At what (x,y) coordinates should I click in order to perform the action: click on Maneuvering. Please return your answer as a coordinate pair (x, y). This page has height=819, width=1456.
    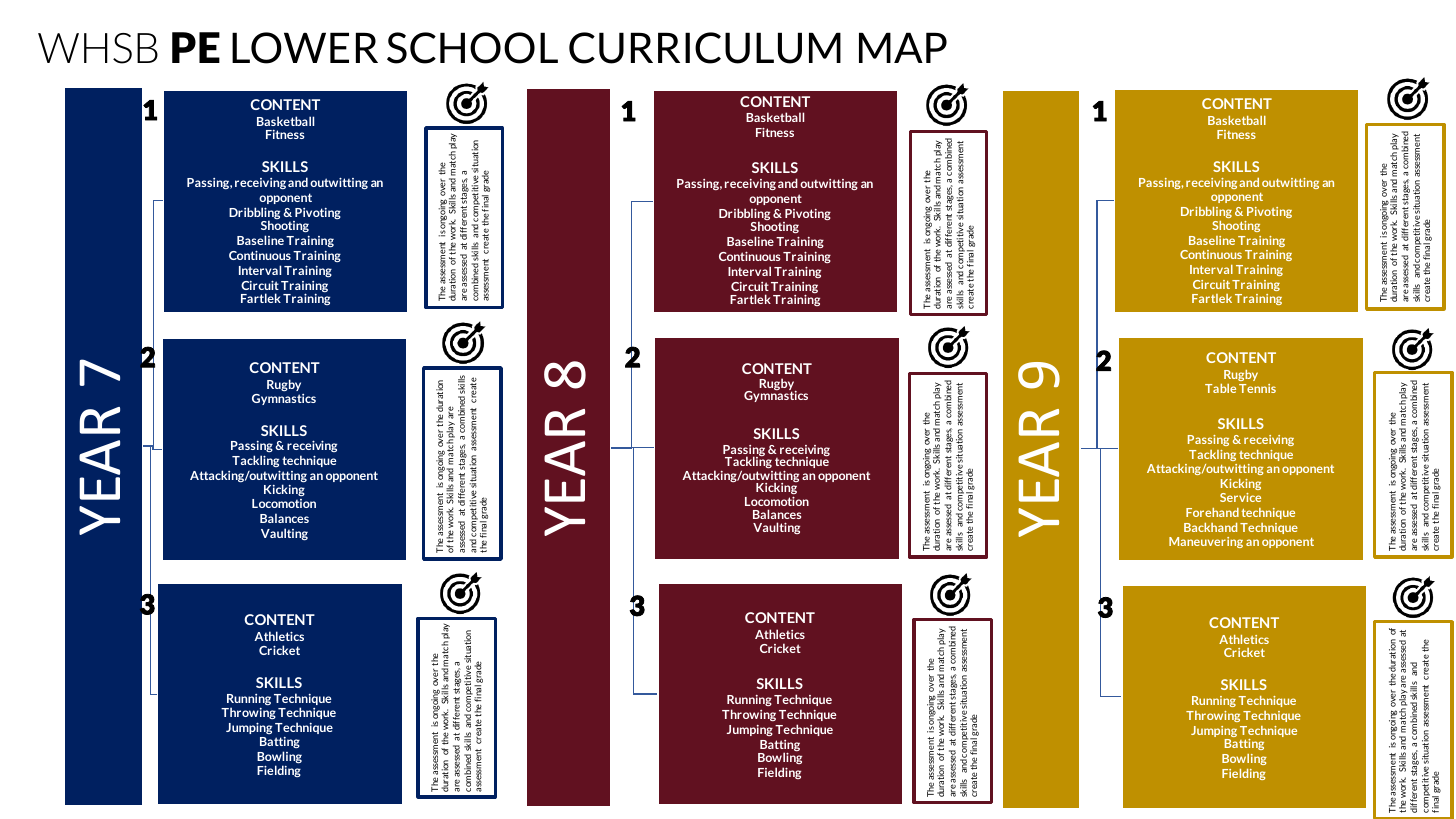
    Looking at the image, I should click on (1206, 542).
